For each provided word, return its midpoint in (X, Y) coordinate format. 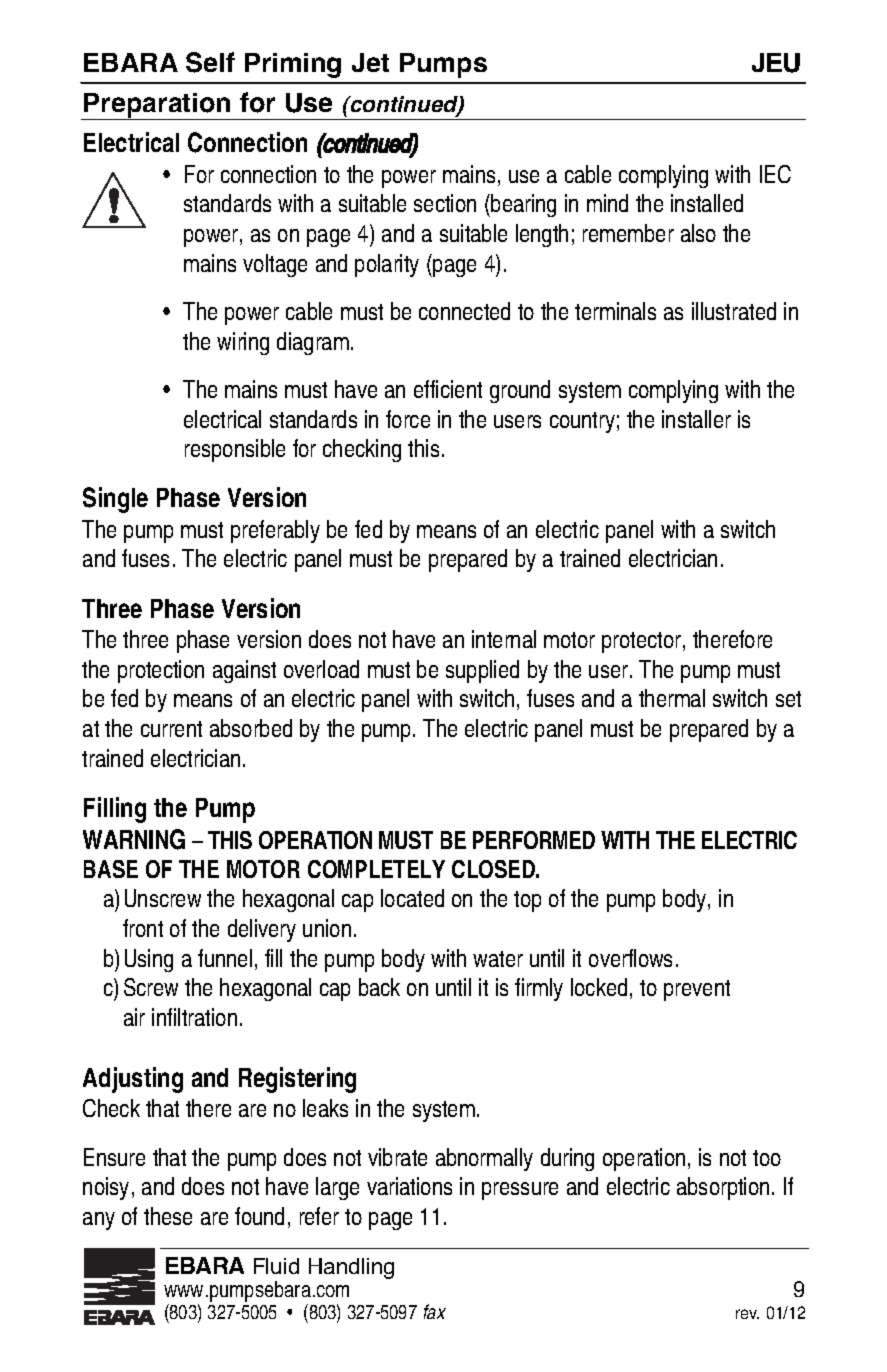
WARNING (134, 839)
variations (409, 1186)
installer (696, 419)
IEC (775, 174)
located (412, 898)
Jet (370, 62)
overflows (630, 958)
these (168, 1216)
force (408, 419)
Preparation (158, 106)
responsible (235, 450)
